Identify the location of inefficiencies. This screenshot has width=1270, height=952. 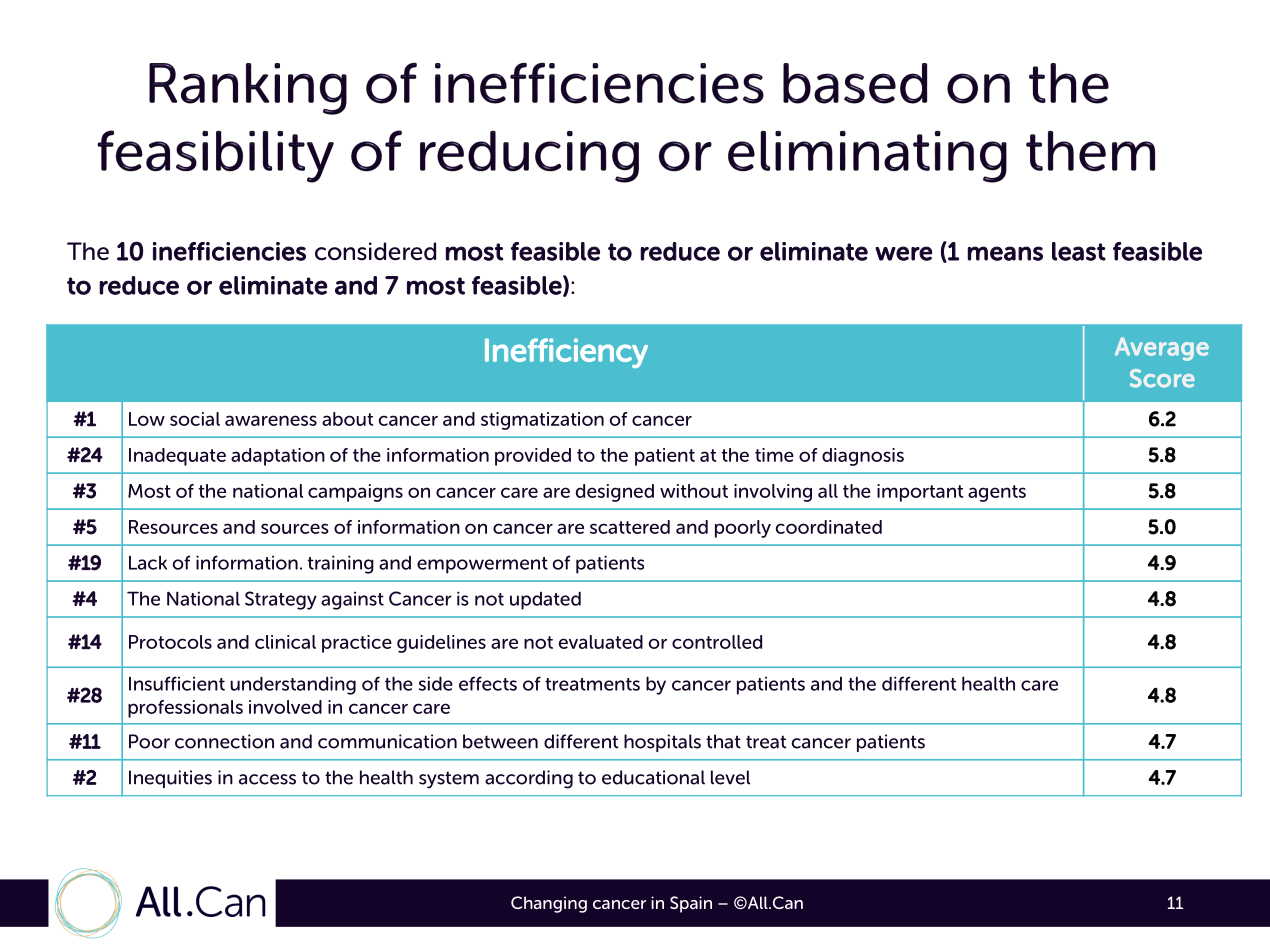
(229, 251).
